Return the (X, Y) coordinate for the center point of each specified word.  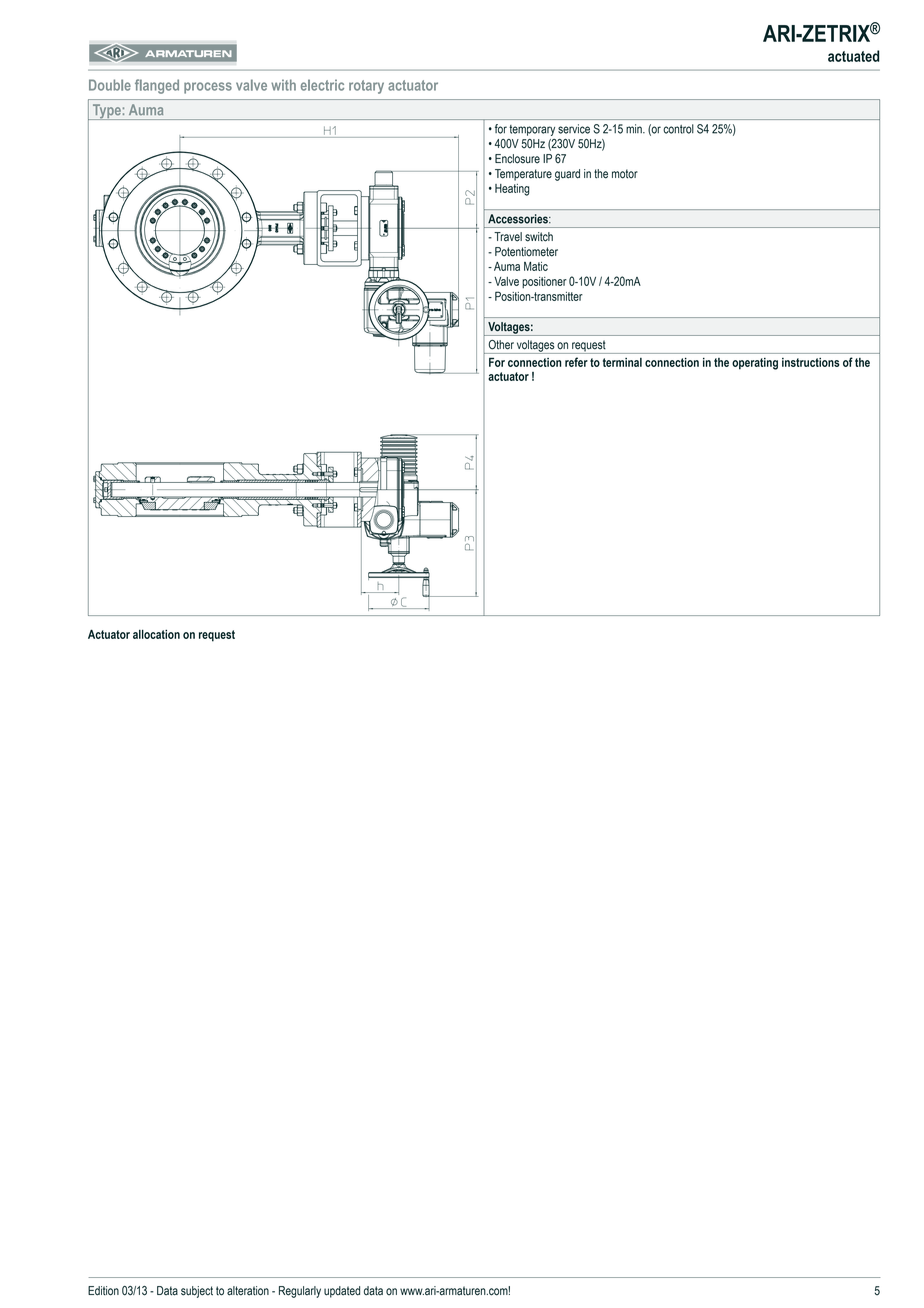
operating (755, 364)
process (208, 88)
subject (197, 1292)
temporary (532, 130)
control (678, 129)
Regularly (300, 1292)
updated (342, 1292)
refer (576, 362)
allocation (156, 634)
